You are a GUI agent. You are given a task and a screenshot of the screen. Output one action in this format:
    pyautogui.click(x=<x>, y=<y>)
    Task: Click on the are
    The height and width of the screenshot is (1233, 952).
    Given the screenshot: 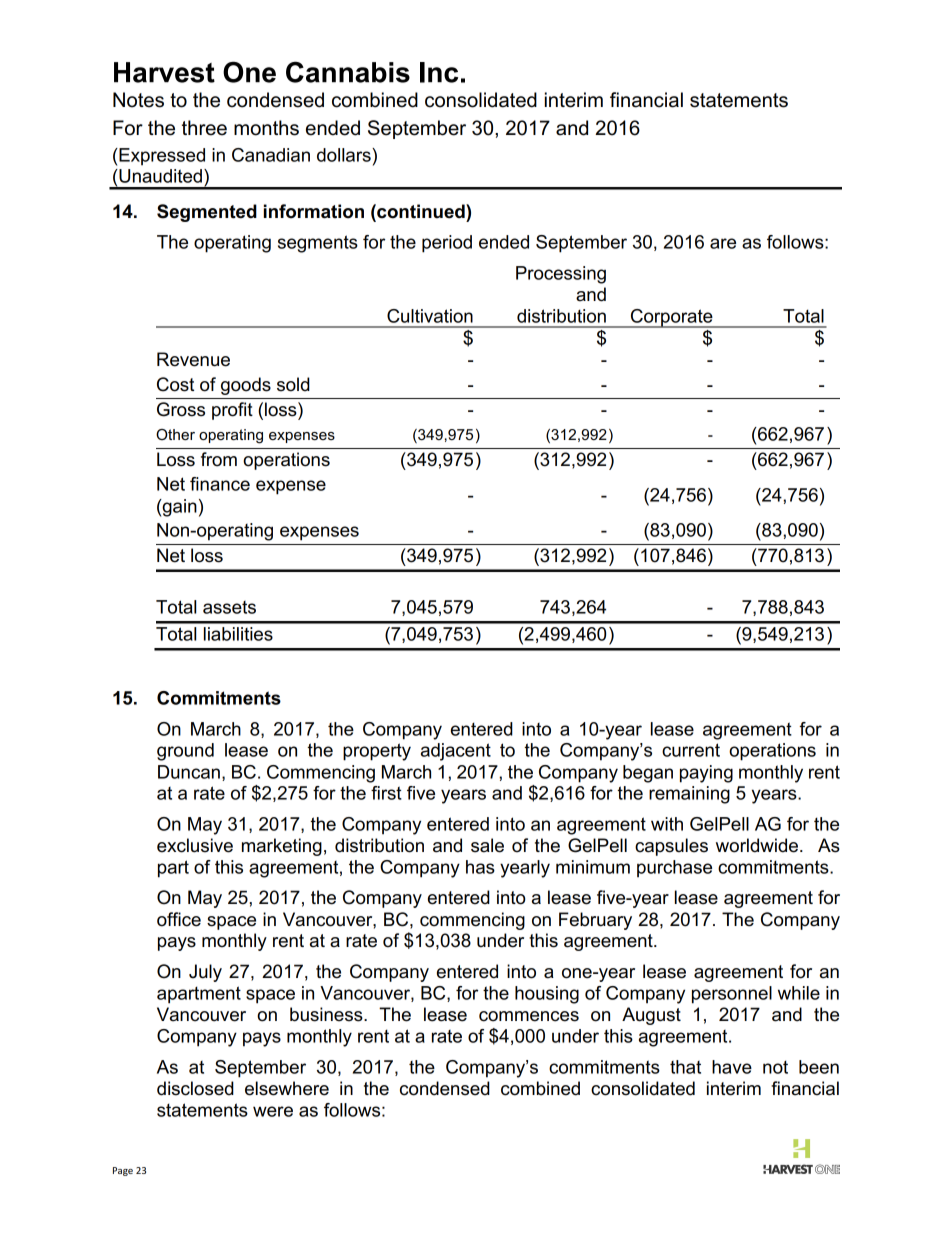 What is the action you would take?
    pyautogui.click(x=723, y=243)
